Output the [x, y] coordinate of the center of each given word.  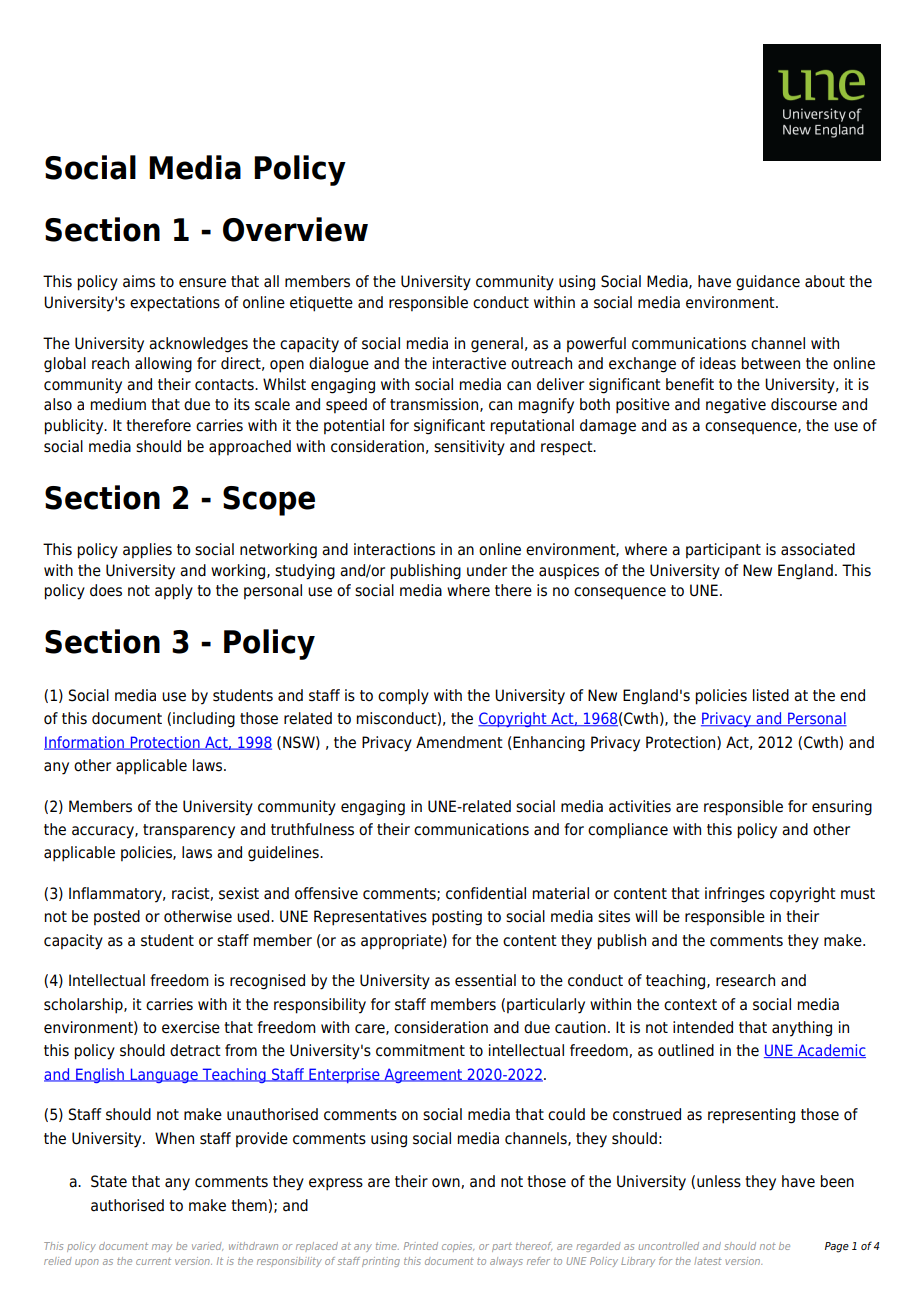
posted [117, 918]
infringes [735, 895]
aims [139, 281]
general [497, 345]
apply [174, 592]
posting [457, 918]
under [487, 570]
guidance [768, 283]
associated [818, 549]
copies [458, 1247]
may [162, 1248]
